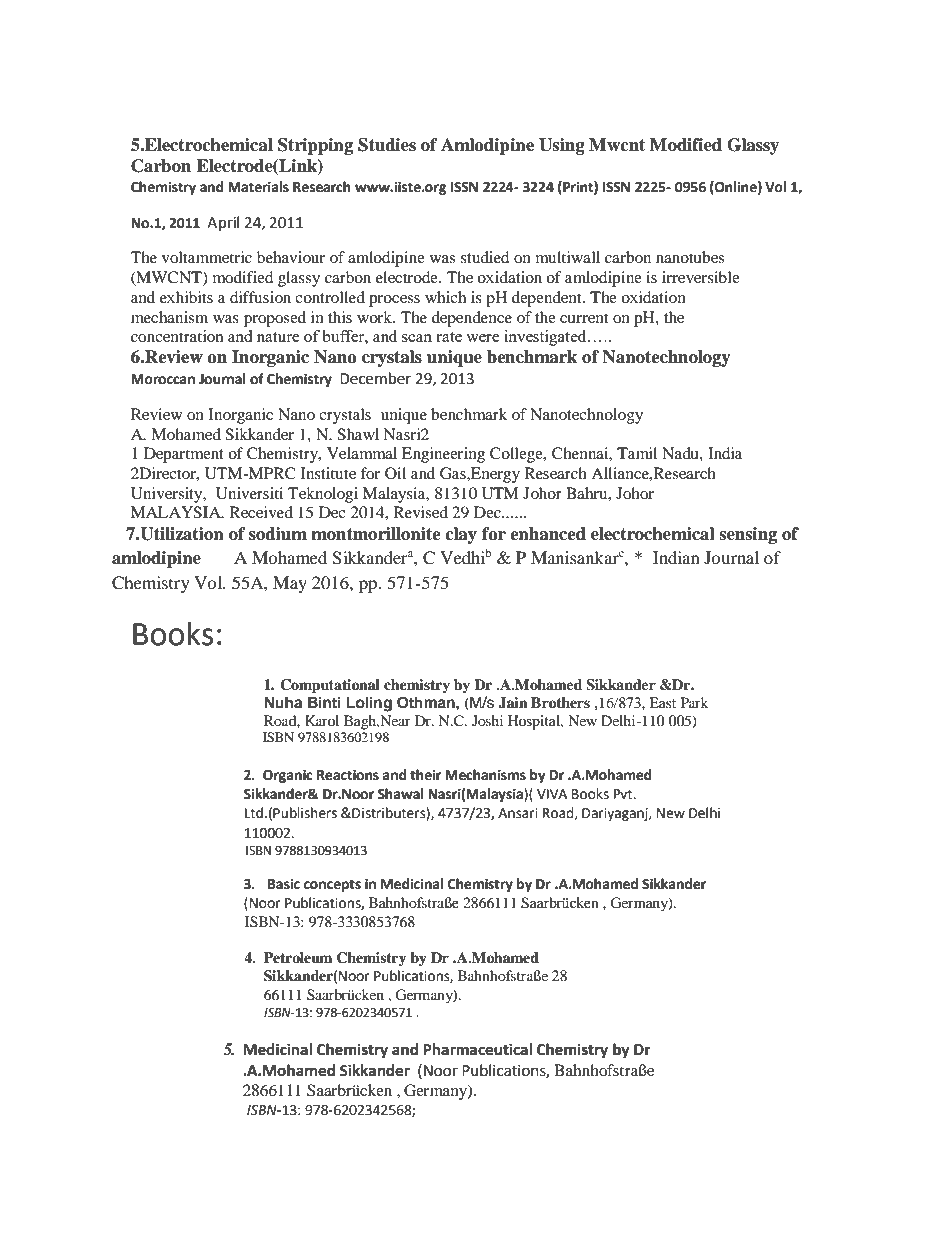  What do you see at coordinates (258, 187) in the document?
I see `Materials` at bounding box center [258, 187].
